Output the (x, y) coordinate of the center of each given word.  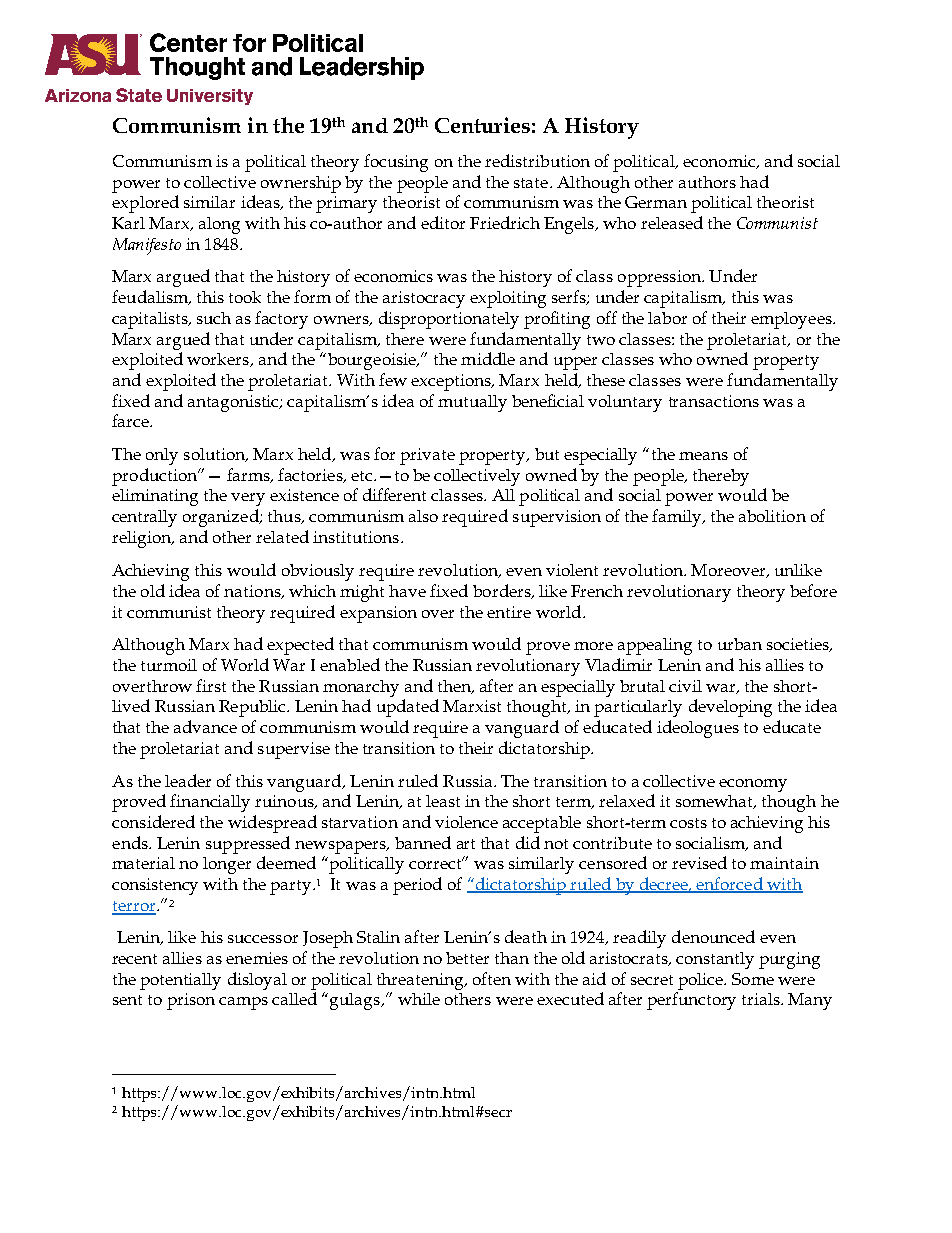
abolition (772, 516)
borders (503, 591)
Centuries (482, 125)
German (656, 202)
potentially (180, 981)
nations (253, 592)
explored (145, 204)
